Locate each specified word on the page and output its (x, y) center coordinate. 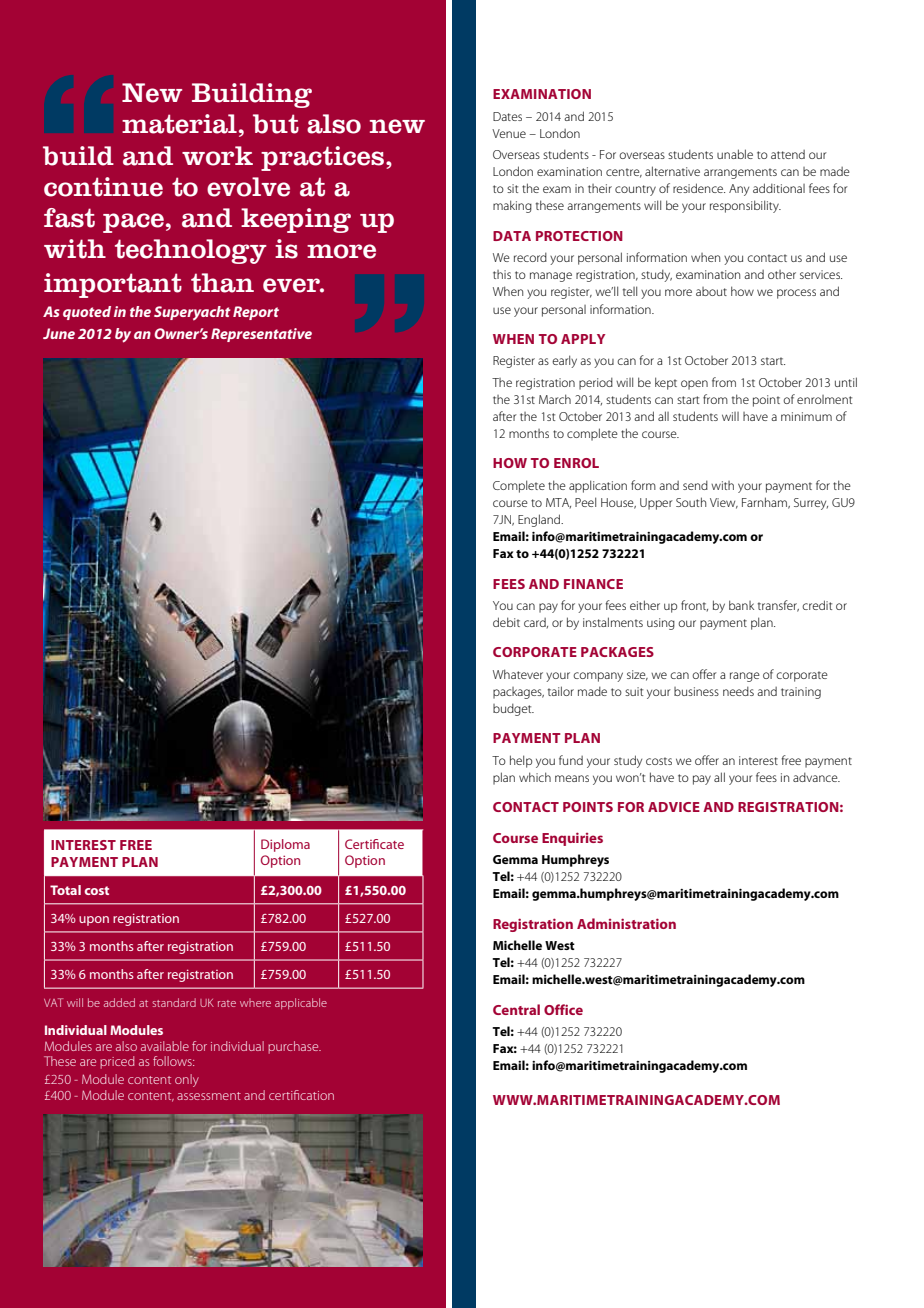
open (694, 385)
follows (173, 1061)
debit (506, 622)
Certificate (374, 844)
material (179, 124)
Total (65, 890)
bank (741, 605)
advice (674, 807)
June (59, 333)
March (555, 399)
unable (735, 154)
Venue (509, 133)
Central (516, 1009)
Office (563, 1009)
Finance (593, 584)
